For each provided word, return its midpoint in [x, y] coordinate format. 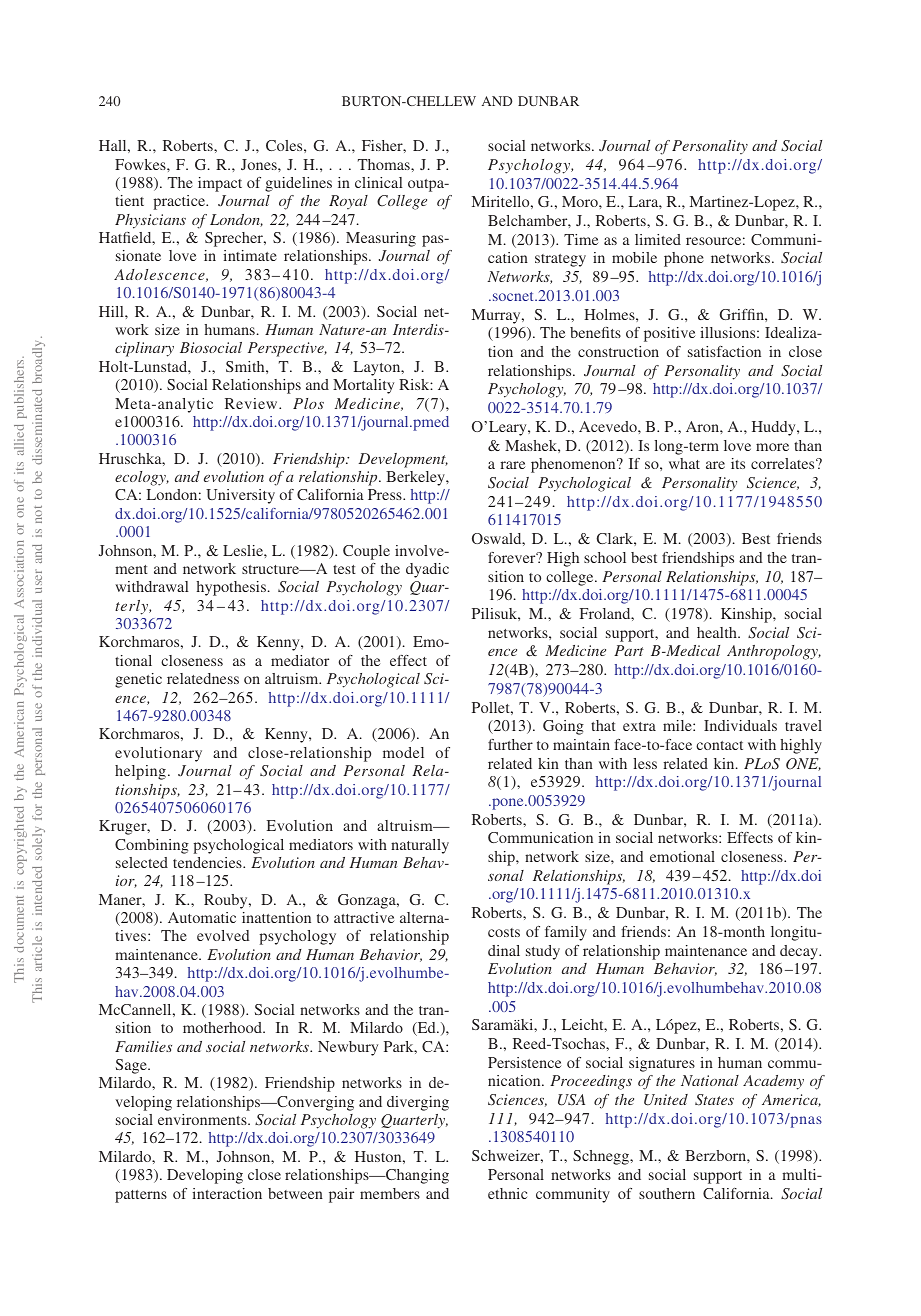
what [684, 463]
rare [512, 465]
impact [220, 184]
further [510, 744]
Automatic [202, 917]
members [390, 1193]
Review [252, 403]
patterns [141, 1196]
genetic [138, 680]
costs [504, 932]
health [718, 632]
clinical [379, 182]
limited [658, 239]
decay [800, 952]
